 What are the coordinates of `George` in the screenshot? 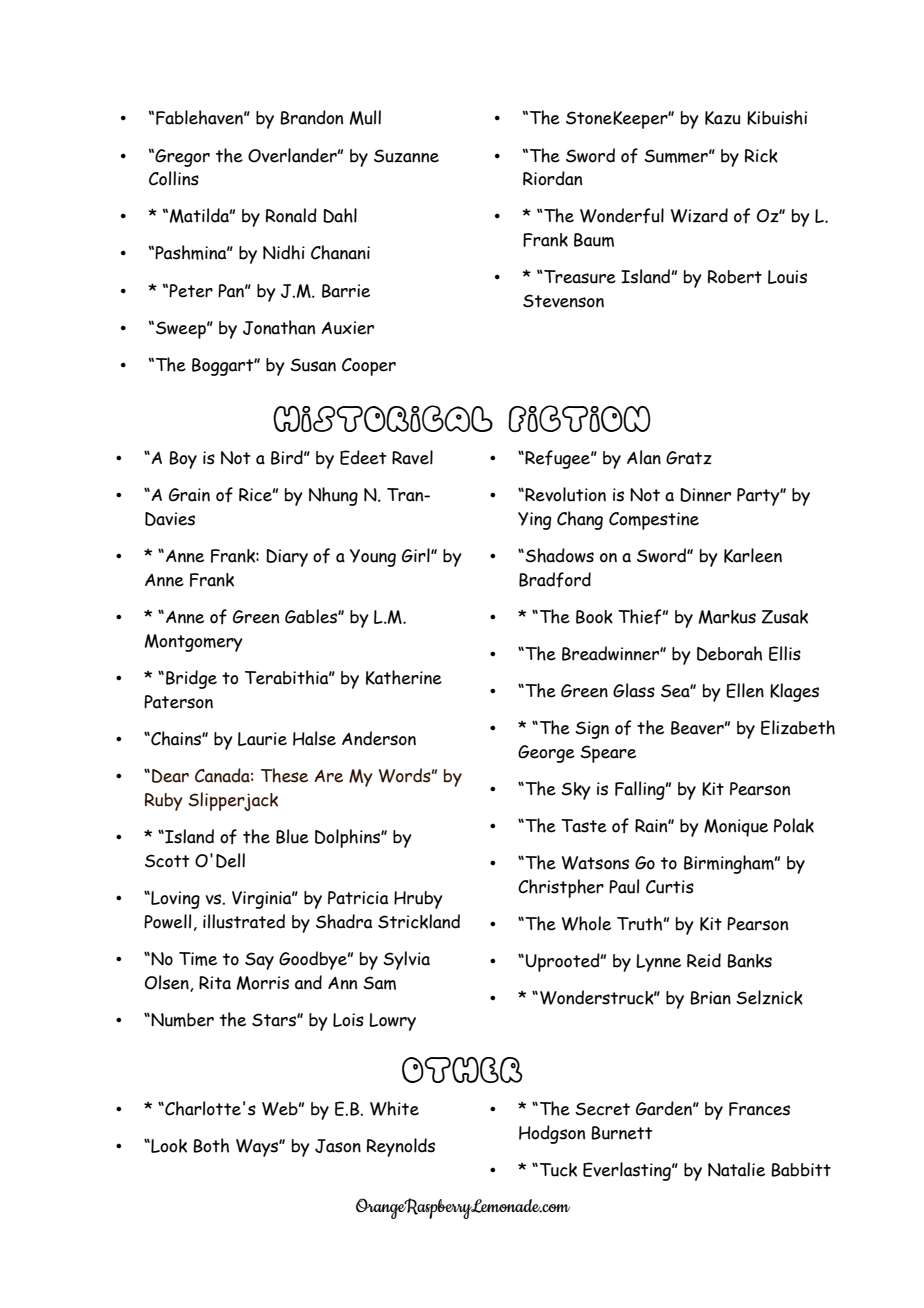 It's located at (546, 754).
